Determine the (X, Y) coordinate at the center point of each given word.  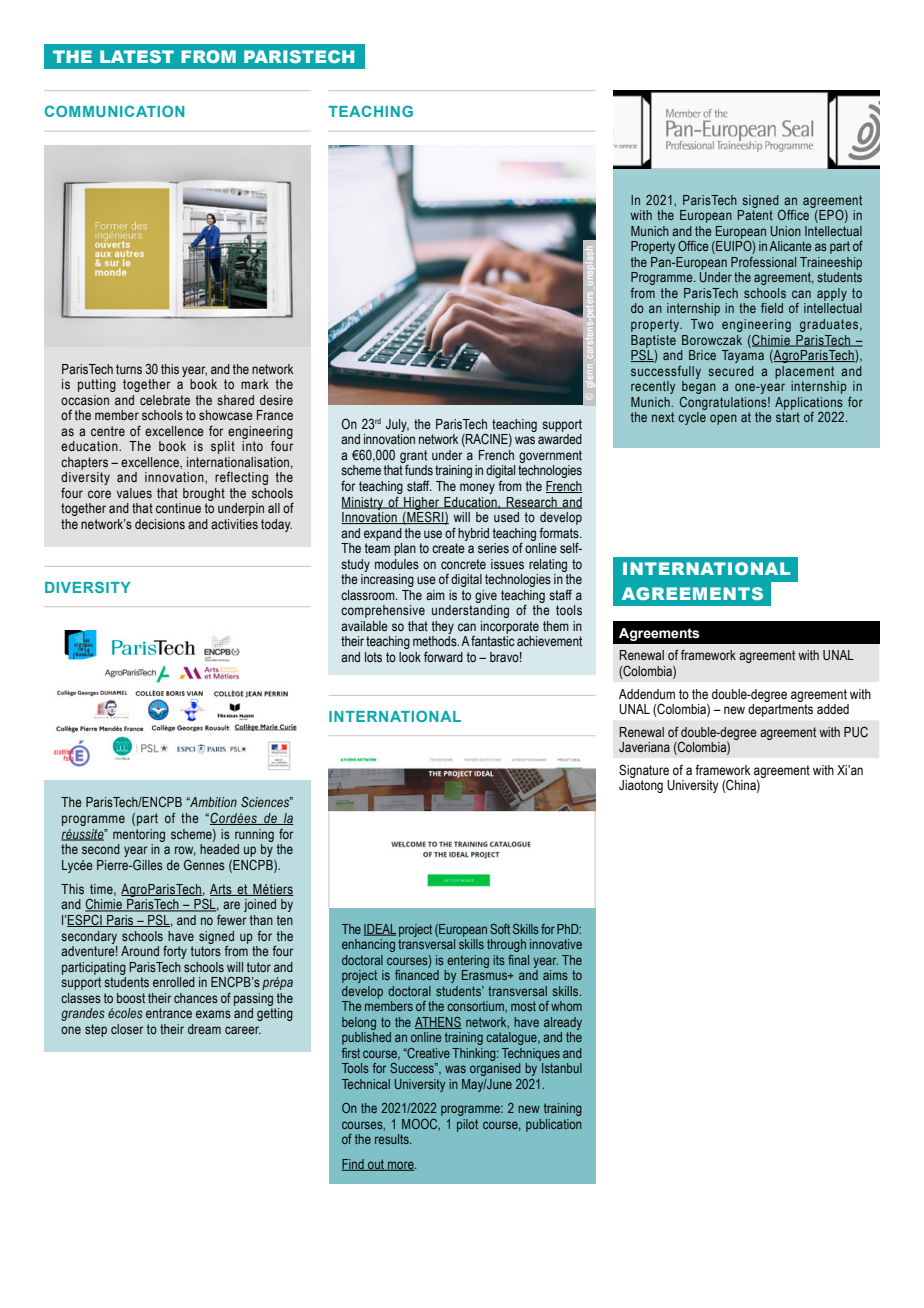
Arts (222, 890)
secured (731, 371)
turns (129, 369)
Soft (500, 929)
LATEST (137, 56)
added (833, 709)
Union (786, 231)
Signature (644, 771)
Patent (755, 215)
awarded (560, 439)
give (486, 596)
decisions (160, 524)
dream (204, 1029)
